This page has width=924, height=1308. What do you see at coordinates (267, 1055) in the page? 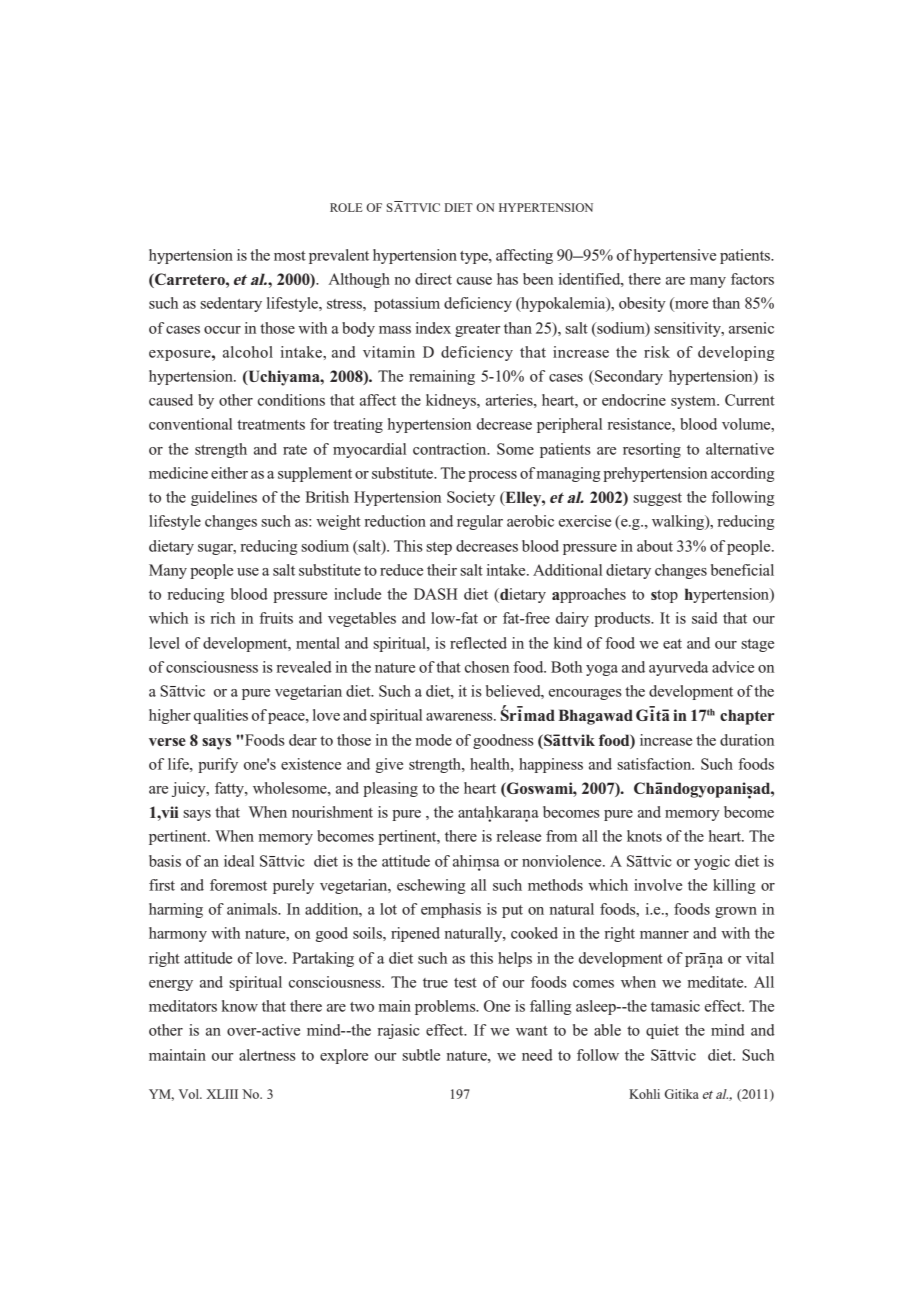
I see `alertness` at bounding box center [267, 1055].
